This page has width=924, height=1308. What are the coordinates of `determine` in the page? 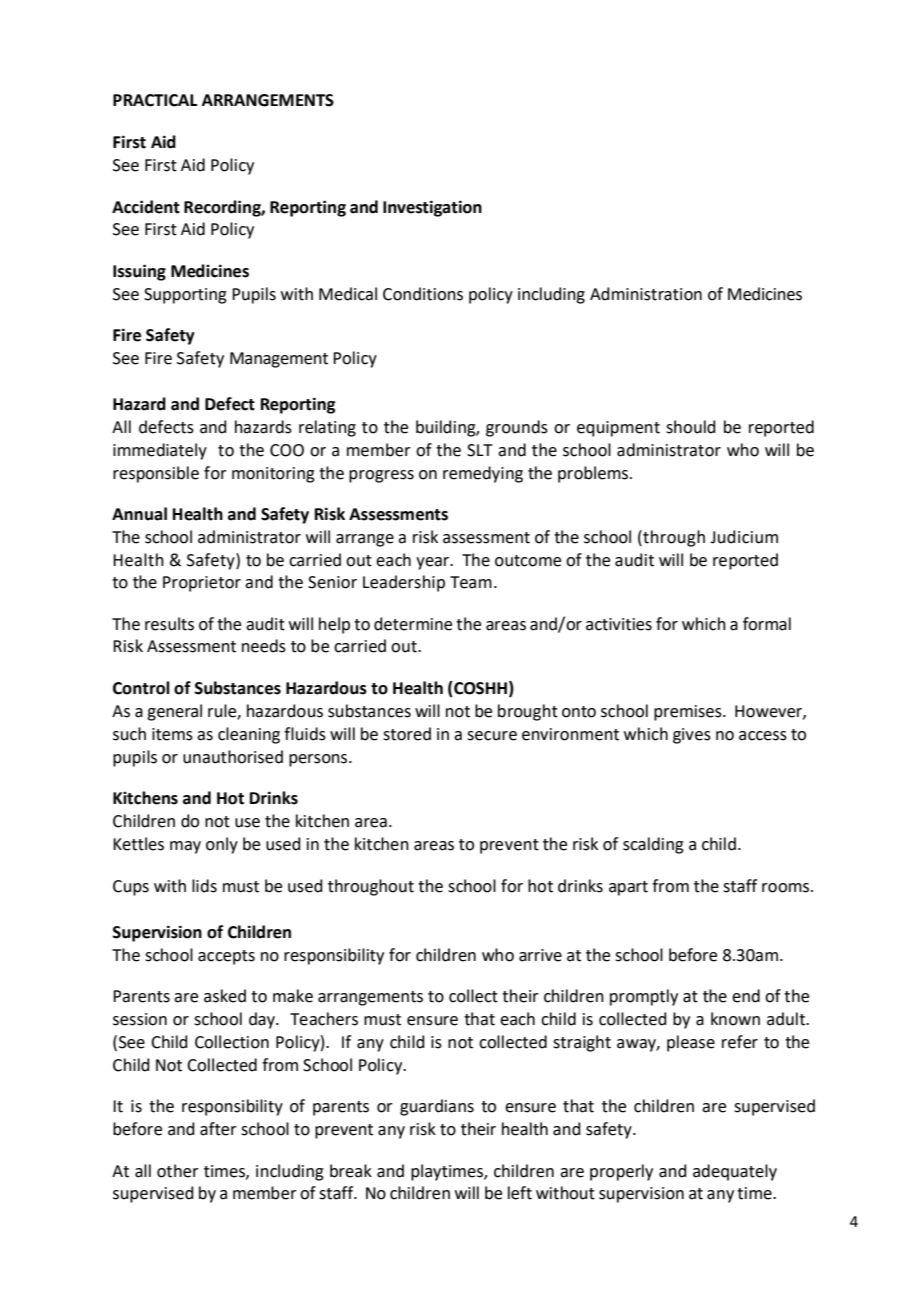 It's located at (413, 624).
